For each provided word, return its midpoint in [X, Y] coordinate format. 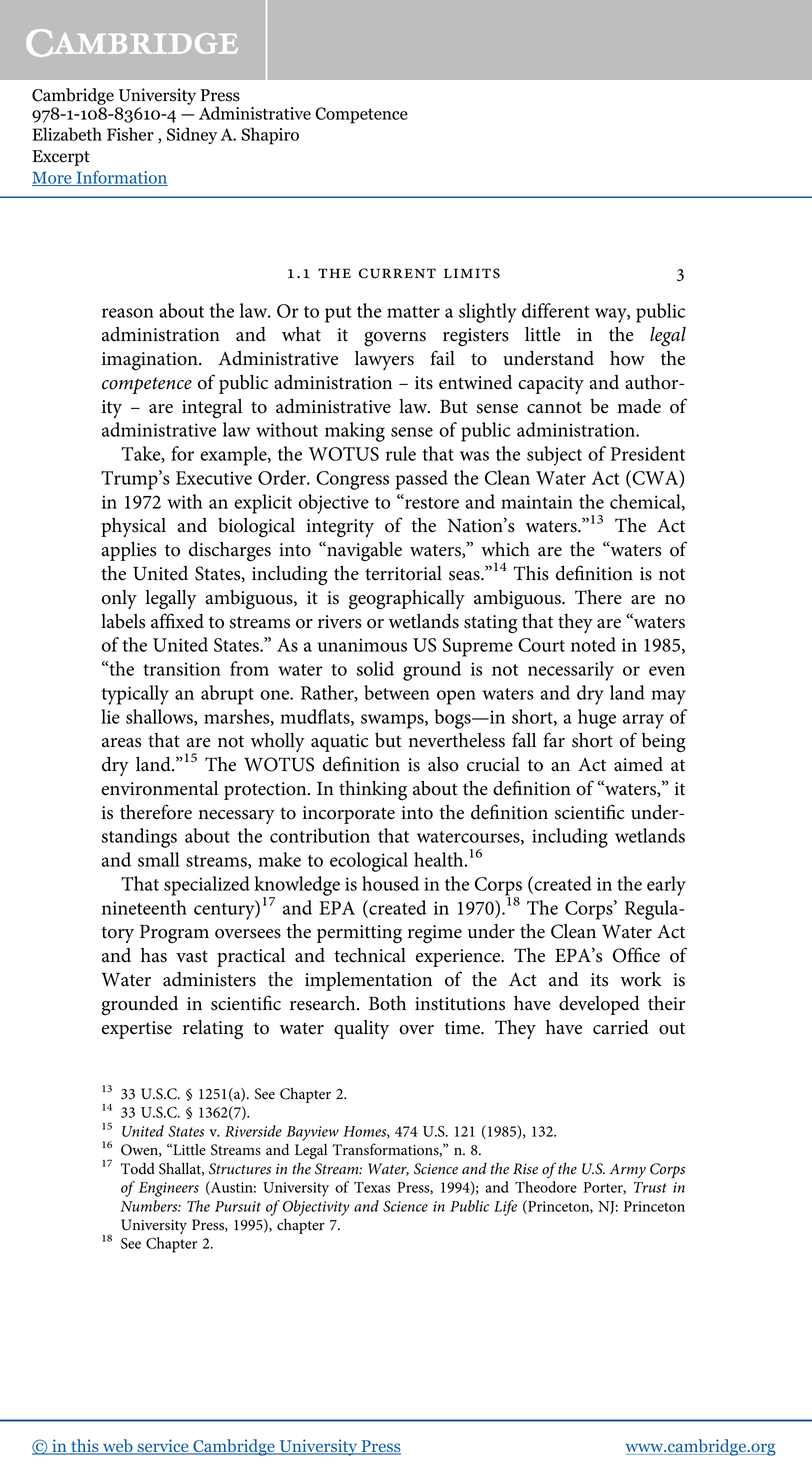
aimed [638, 764]
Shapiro [270, 136]
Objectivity [316, 1208]
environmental [159, 788]
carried [621, 1027]
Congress [352, 480]
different [556, 310]
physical [133, 527]
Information [121, 178]
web [118, 1447]
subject [554, 456]
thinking [373, 790]
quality [361, 1029]
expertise [137, 1030]
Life [505, 1208]
